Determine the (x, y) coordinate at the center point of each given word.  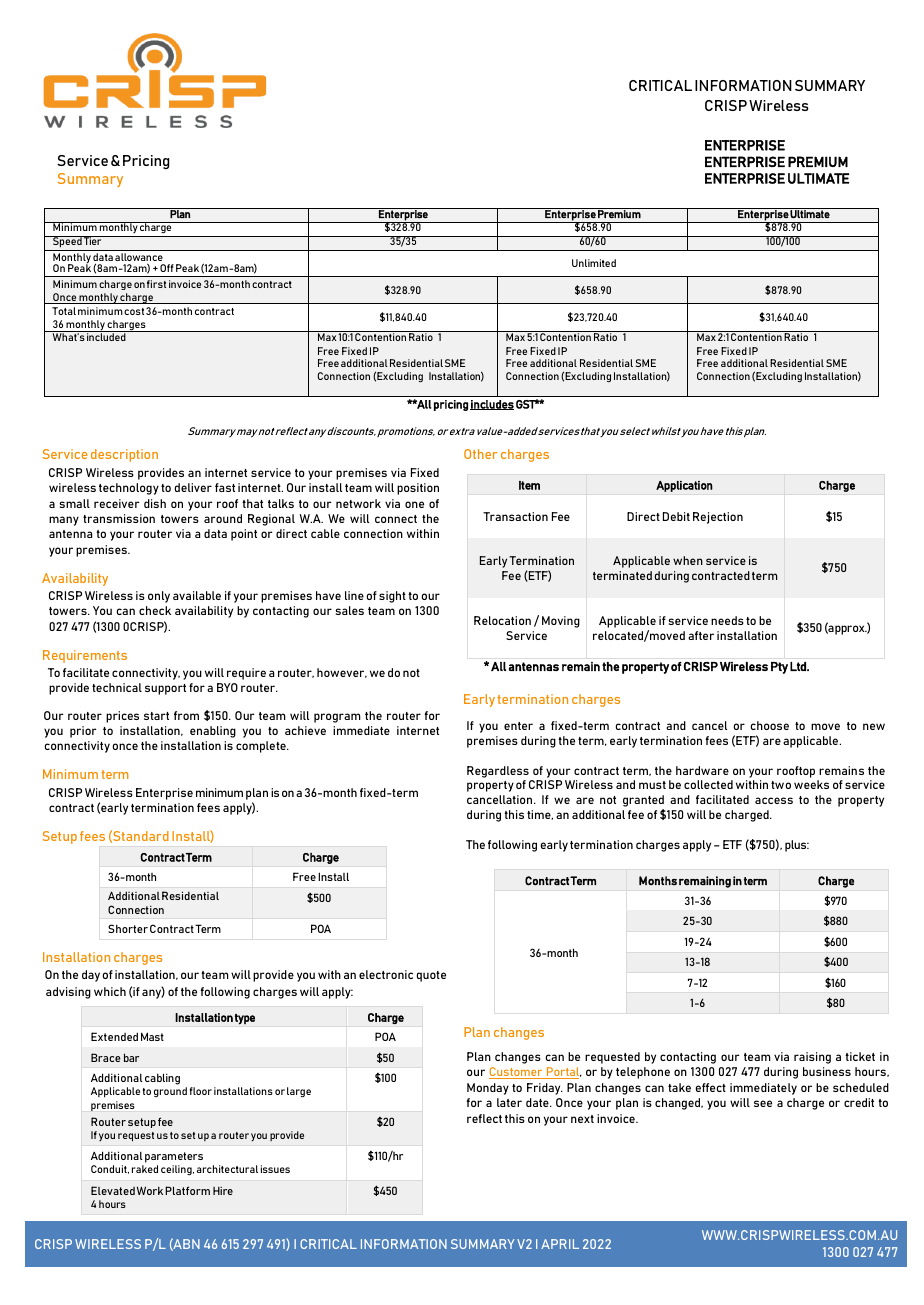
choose (769, 725)
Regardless (498, 772)
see (763, 1103)
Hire (223, 1191)
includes (492, 405)
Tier (93, 240)
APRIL (560, 1244)
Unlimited (594, 263)
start (156, 716)
